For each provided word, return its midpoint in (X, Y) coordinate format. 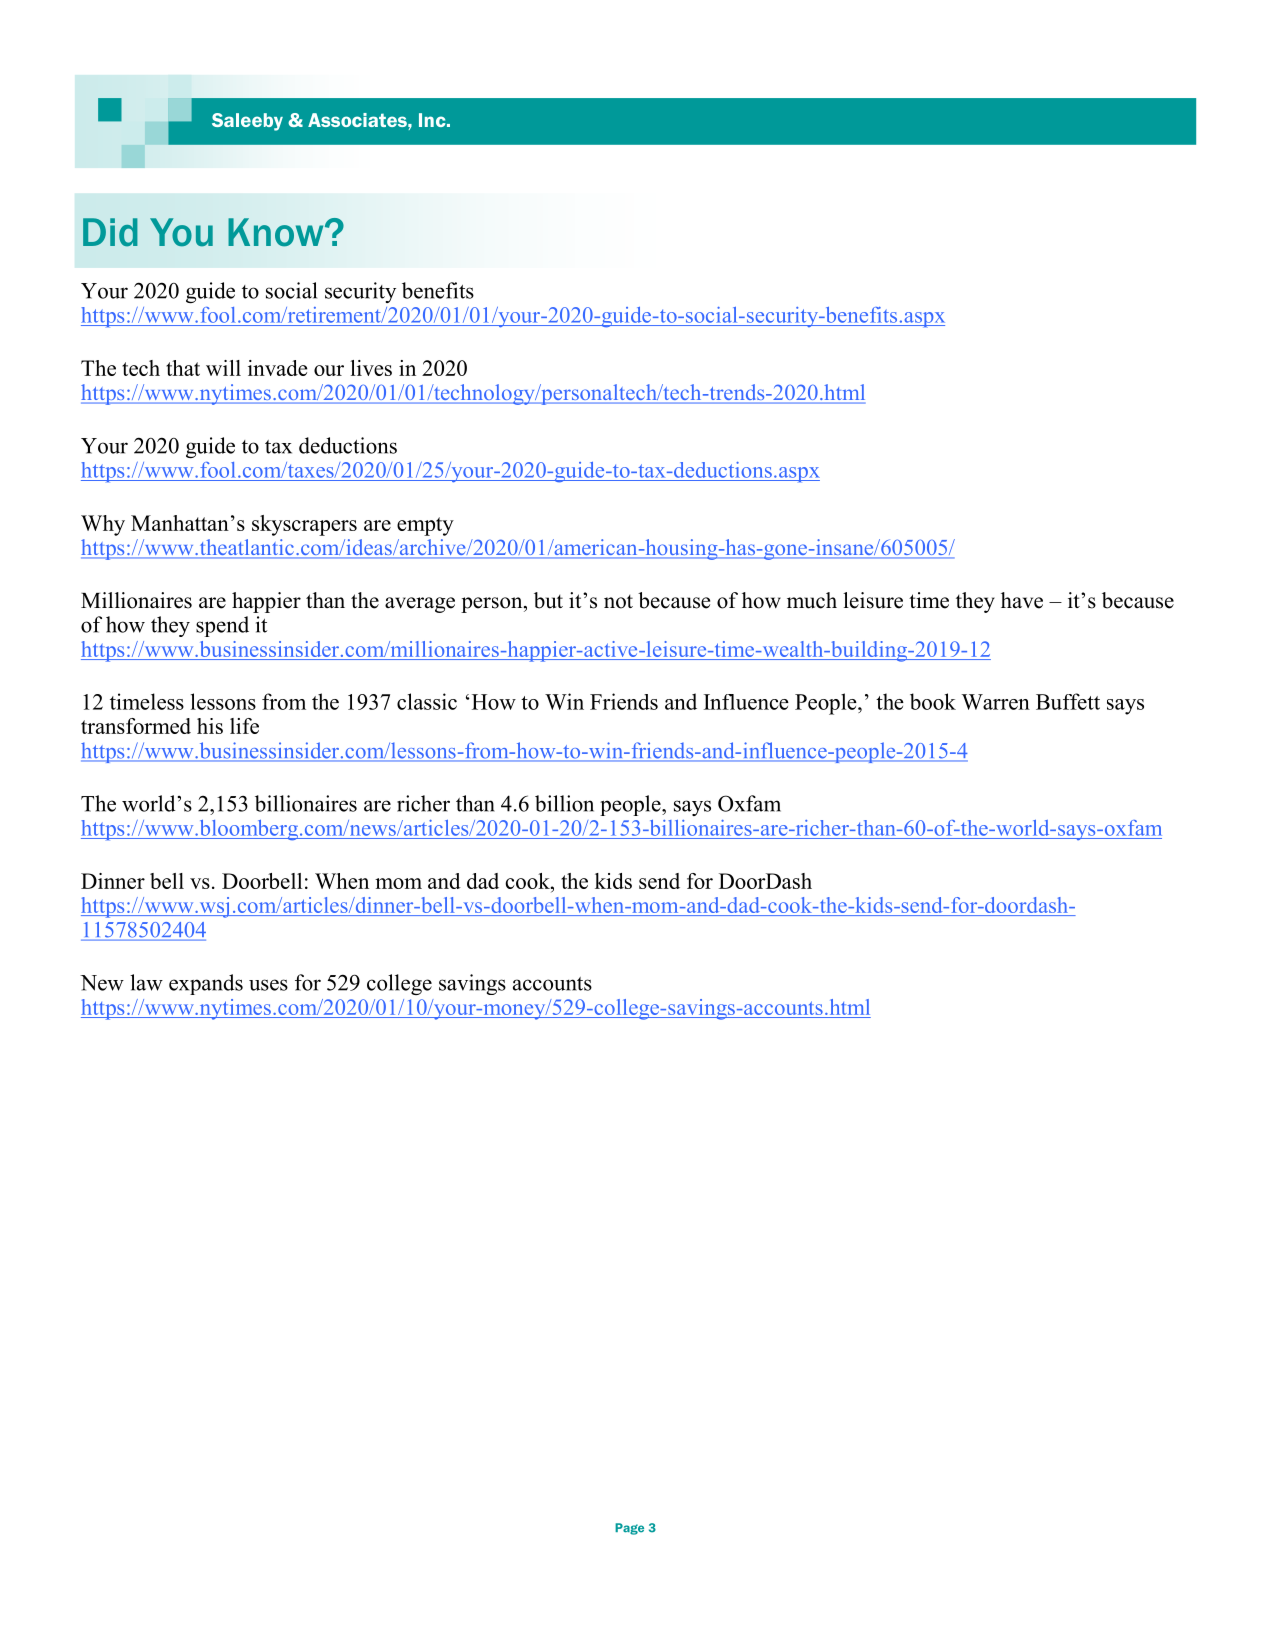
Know (277, 232)
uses (268, 985)
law (146, 982)
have (1022, 600)
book (933, 701)
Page (629, 1529)
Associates (358, 120)
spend (222, 626)
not (618, 602)
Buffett (1068, 701)
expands (206, 984)
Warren (995, 702)
